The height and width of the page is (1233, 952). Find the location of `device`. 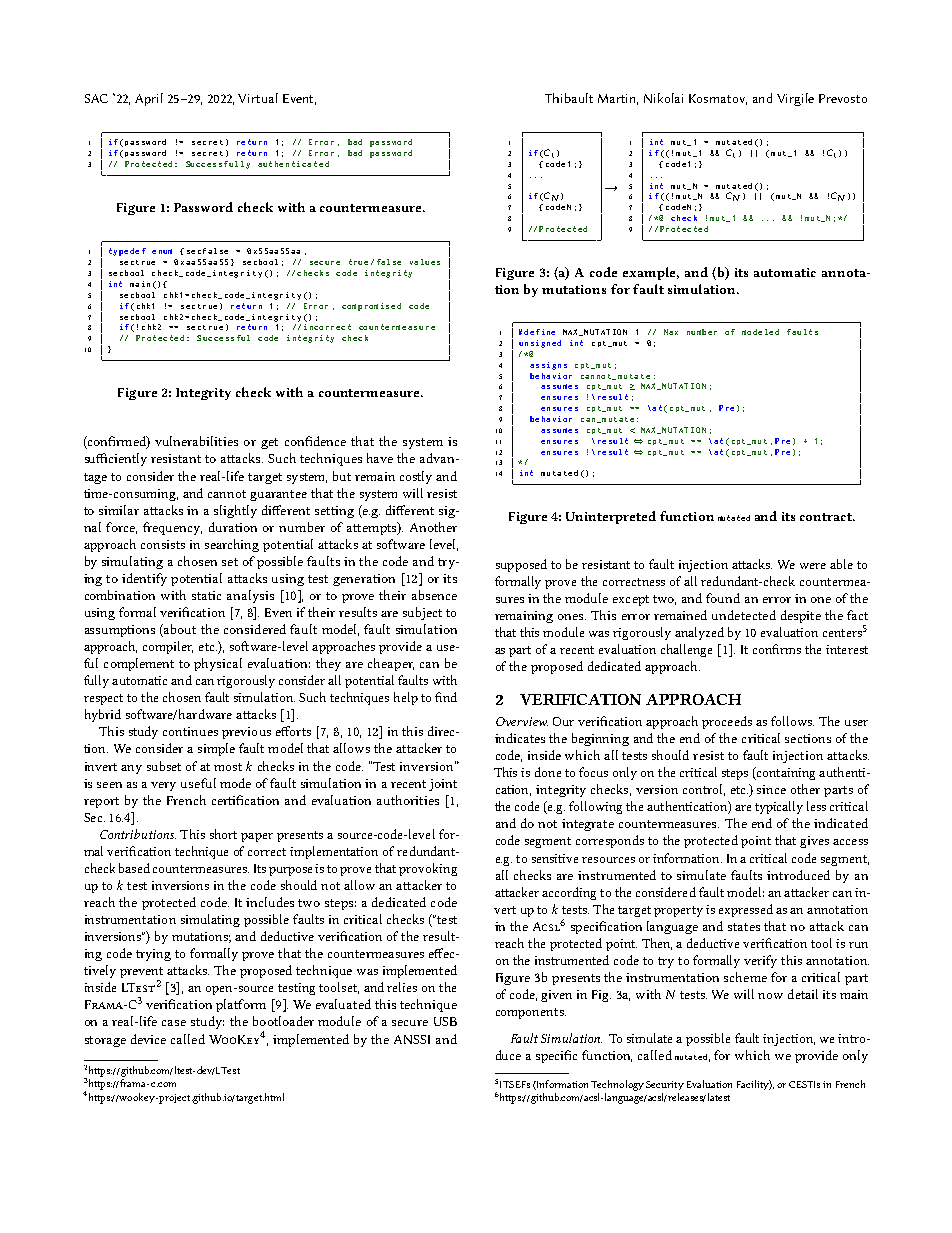

device is located at coordinates (148, 1039).
